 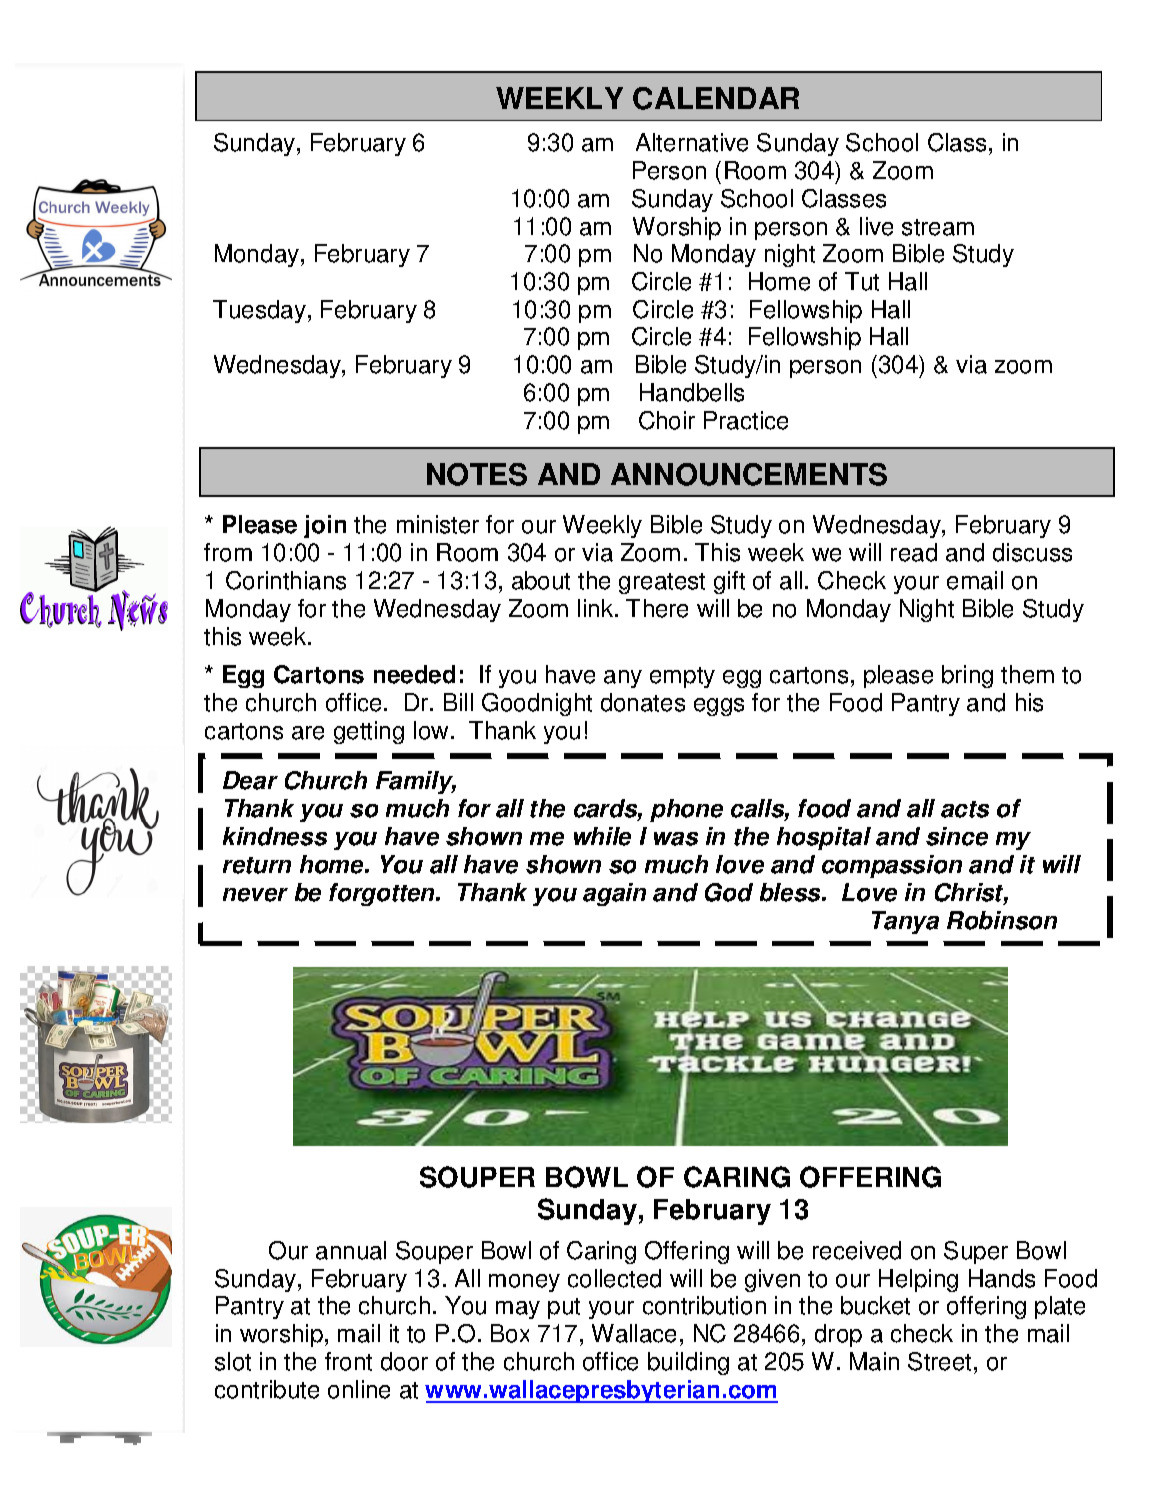 I want to click on needed, so click(x=414, y=674).
